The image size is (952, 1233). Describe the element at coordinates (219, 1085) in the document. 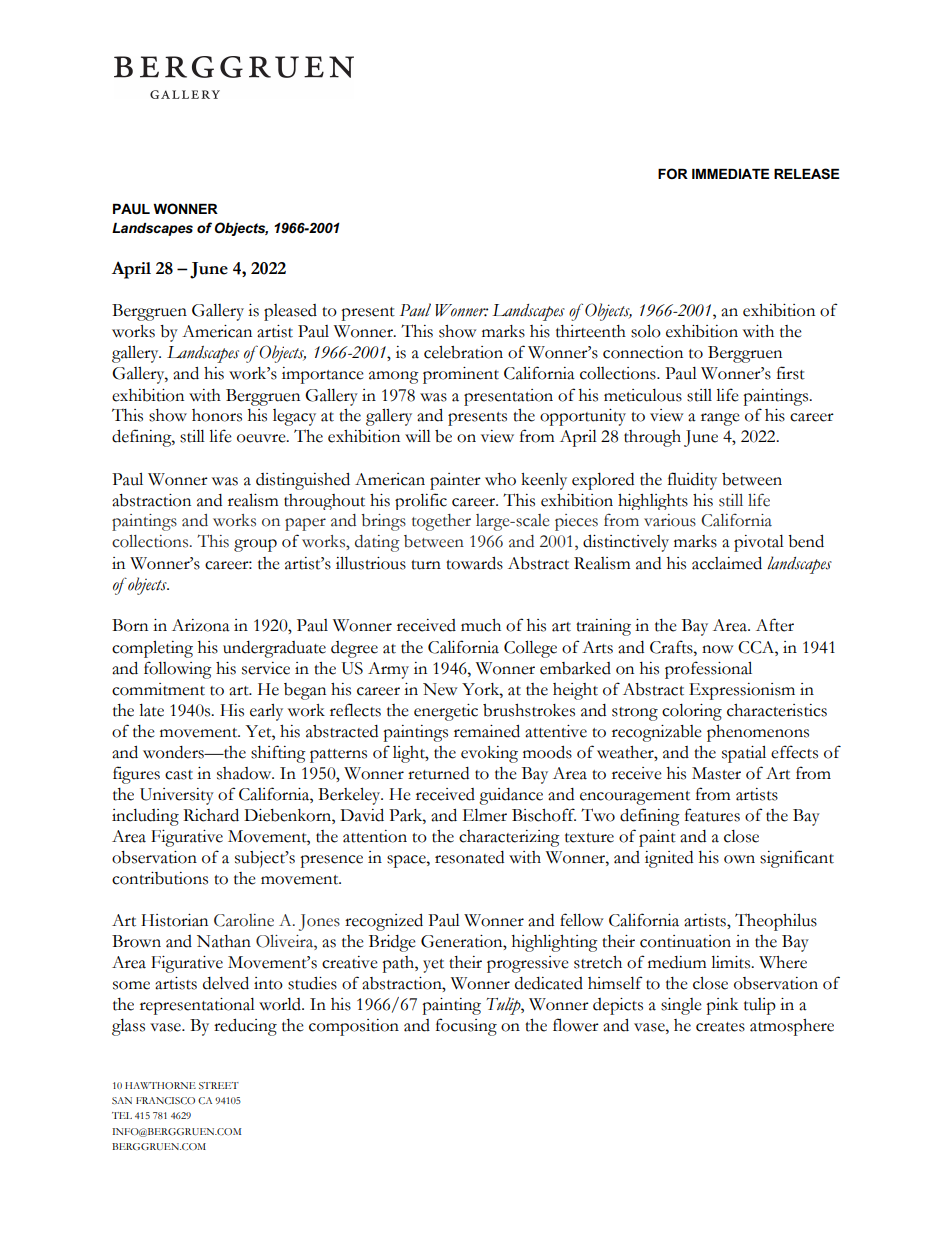

I see `STREET` at that location.
